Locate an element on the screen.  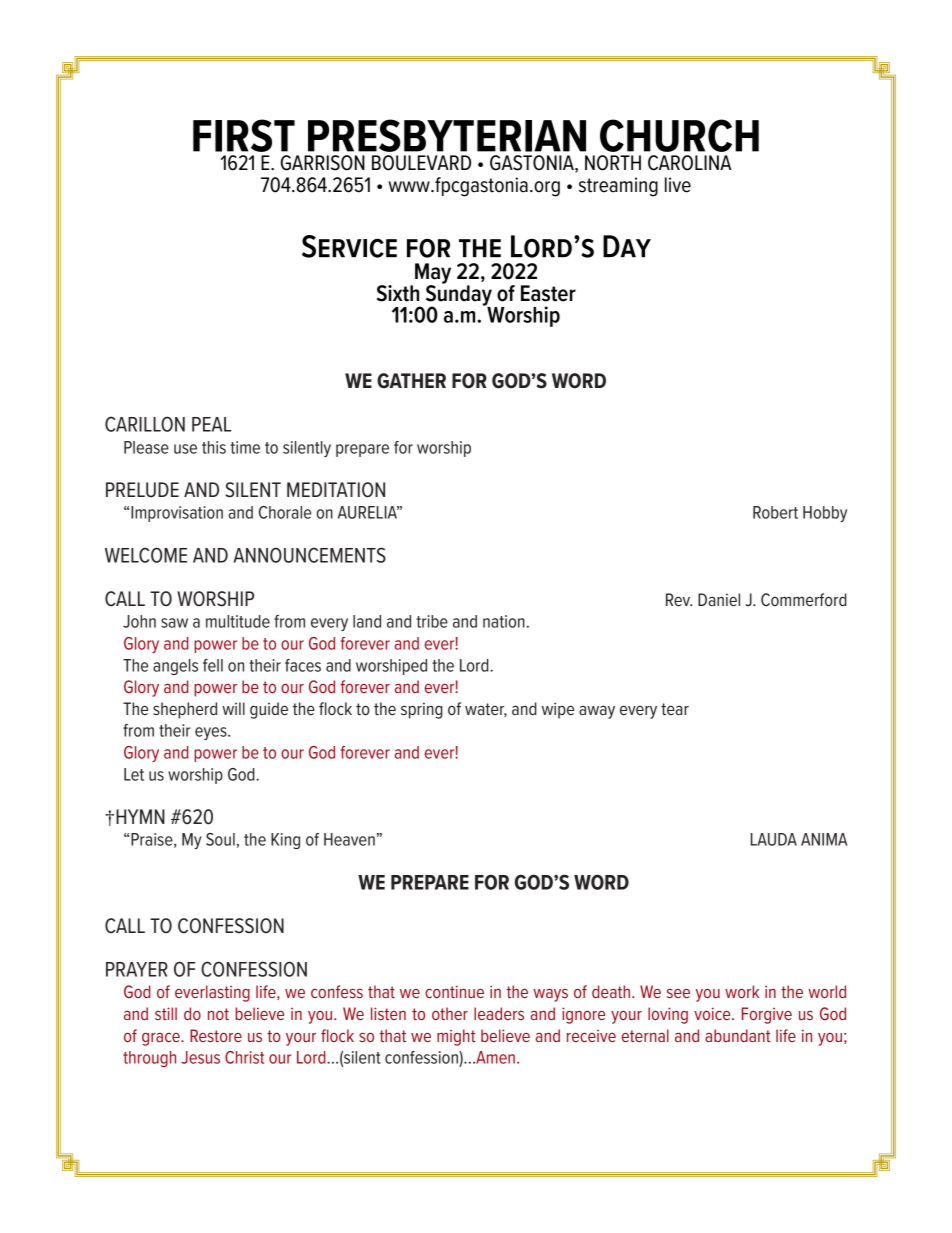
might is located at coordinates (456, 1037).
